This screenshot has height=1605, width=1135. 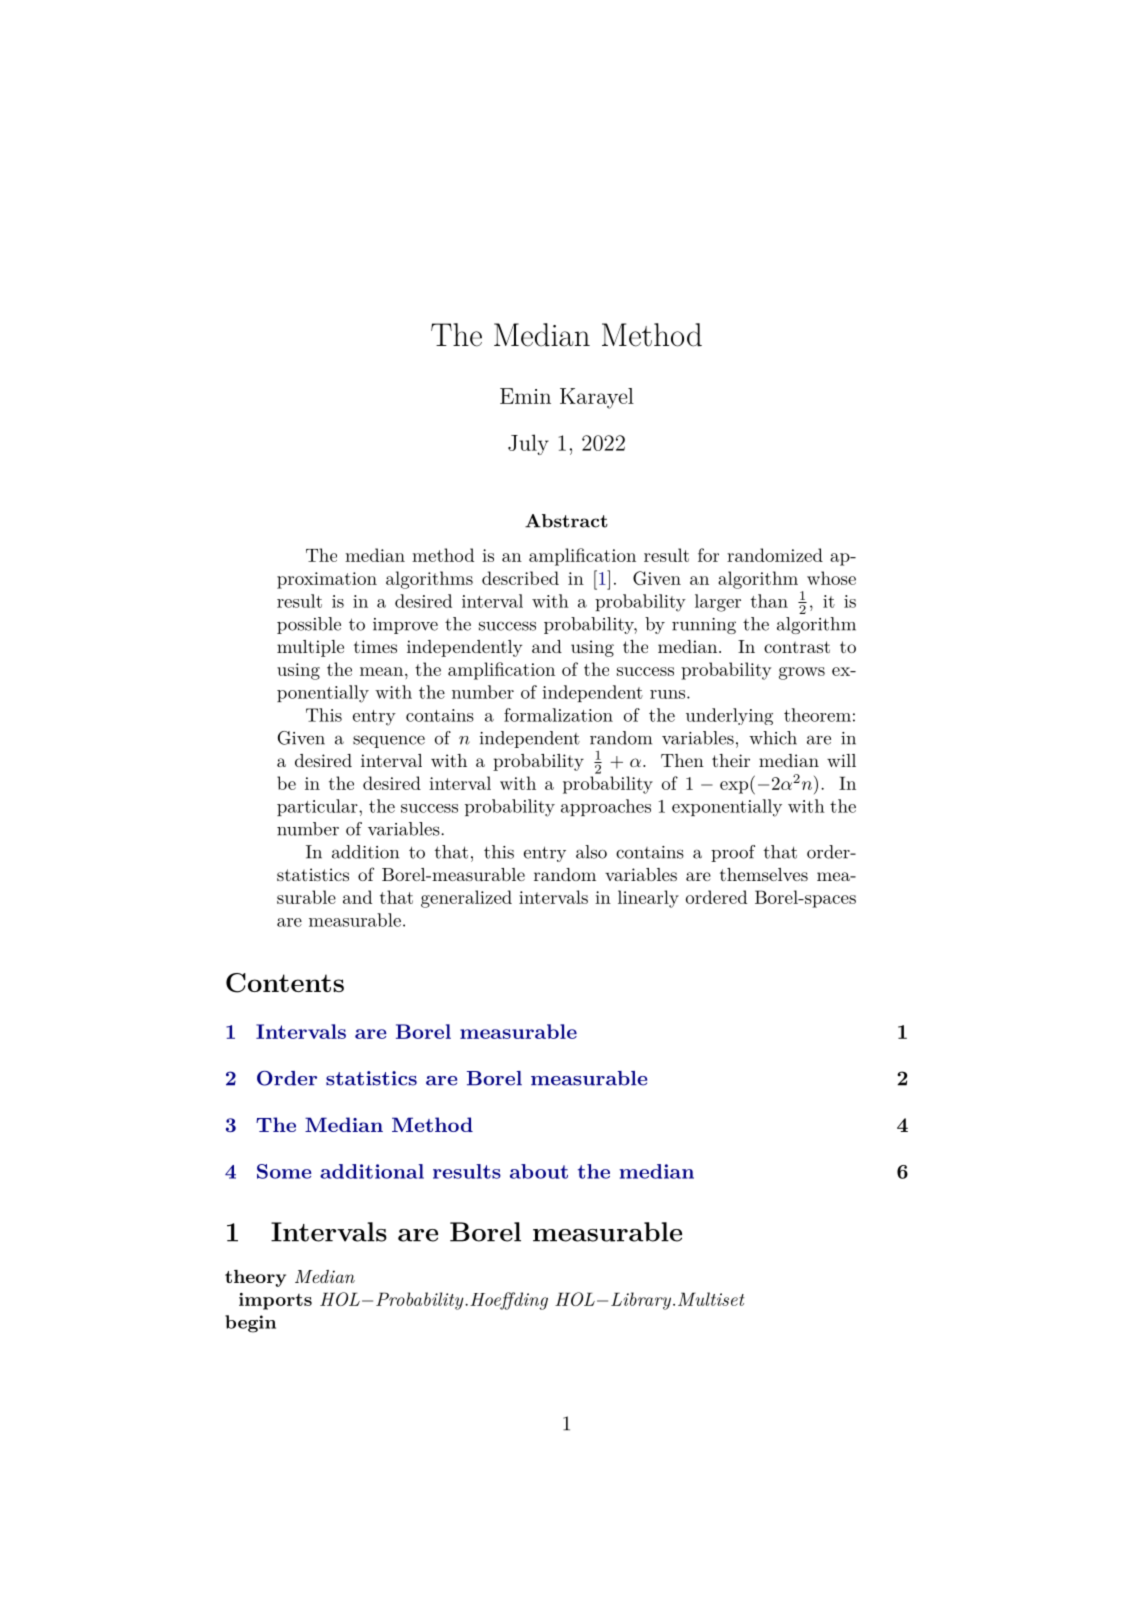 What do you see at coordinates (558, 715) in the screenshot?
I see `formalization` at bounding box center [558, 715].
